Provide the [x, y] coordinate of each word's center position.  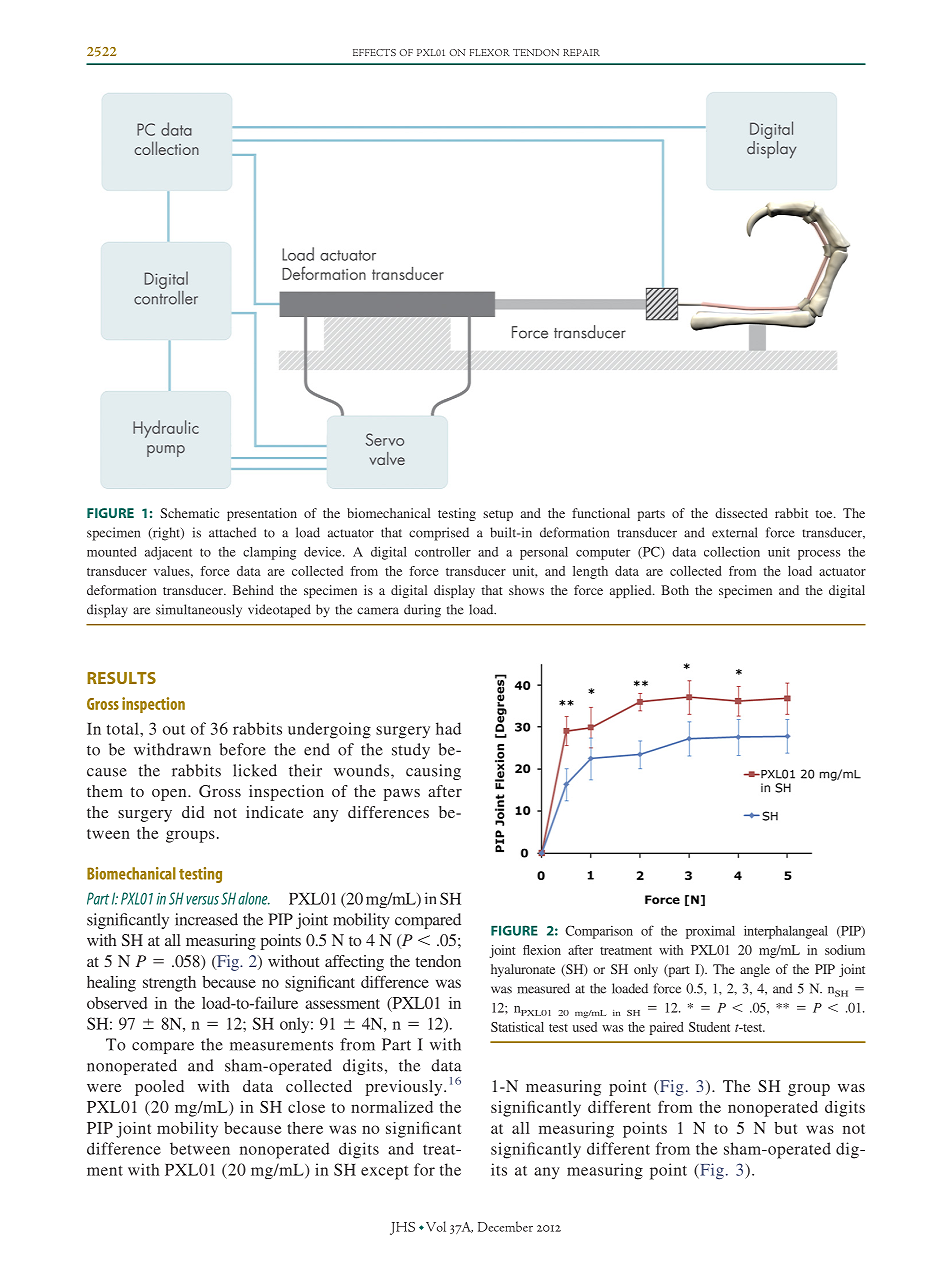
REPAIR [581, 52]
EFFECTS [374, 52]
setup [498, 515]
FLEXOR [490, 52]
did [193, 812]
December [505, 1226]
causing [433, 772]
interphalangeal [786, 932]
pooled [159, 1088]
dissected [741, 513]
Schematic [189, 513]
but [785, 1128]
